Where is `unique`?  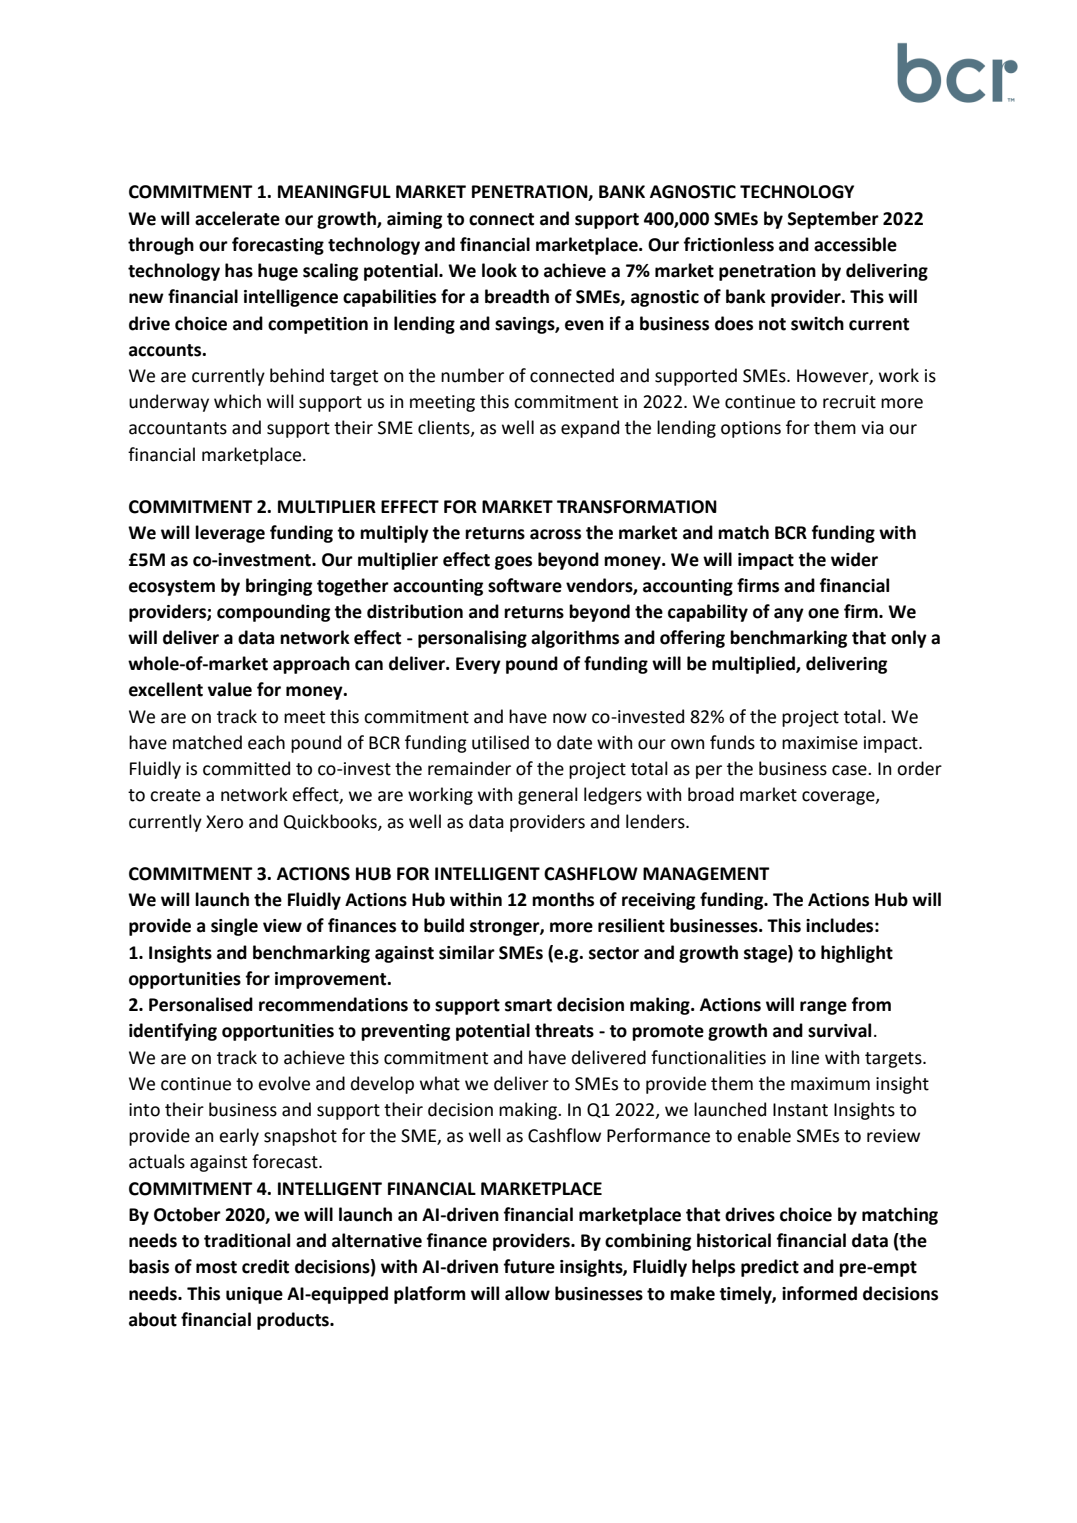 unique is located at coordinates (254, 1295).
